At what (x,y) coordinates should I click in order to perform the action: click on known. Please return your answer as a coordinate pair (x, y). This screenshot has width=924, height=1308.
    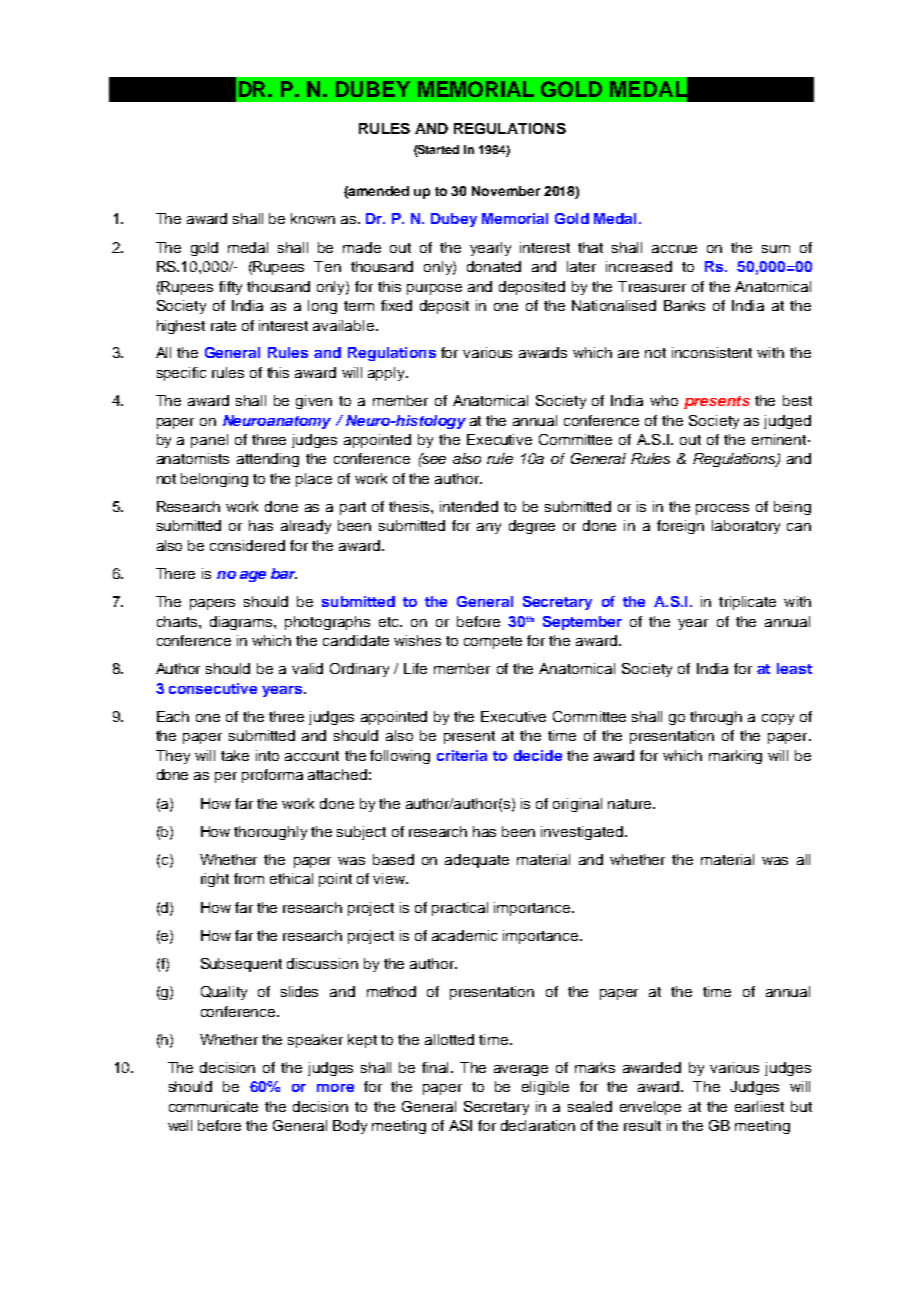
    Looking at the image, I should click on (313, 218).
